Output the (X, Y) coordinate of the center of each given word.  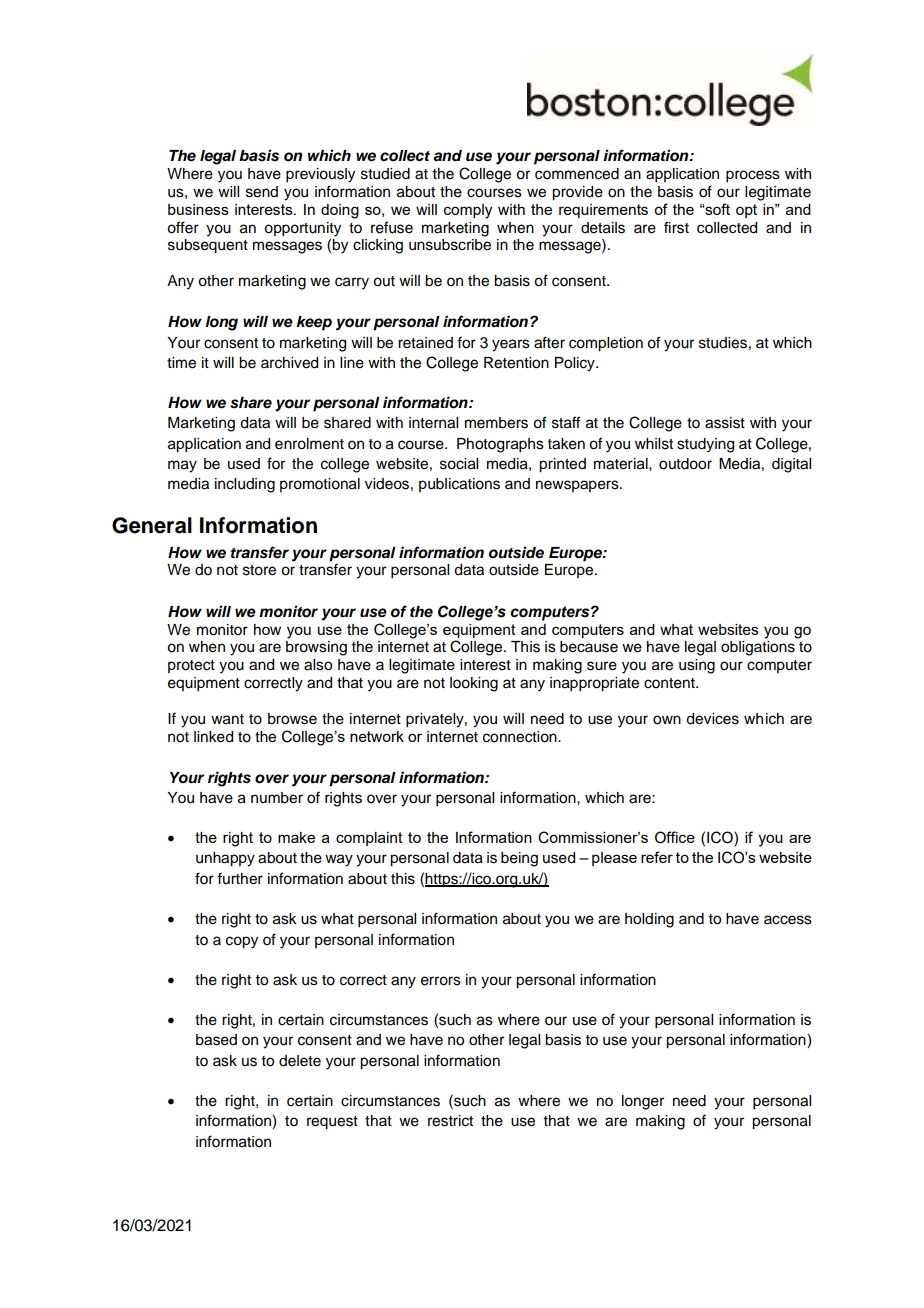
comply (468, 211)
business (198, 209)
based (216, 1040)
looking (474, 684)
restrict (450, 1121)
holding (649, 920)
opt (746, 211)
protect (191, 666)
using (697, 666)
